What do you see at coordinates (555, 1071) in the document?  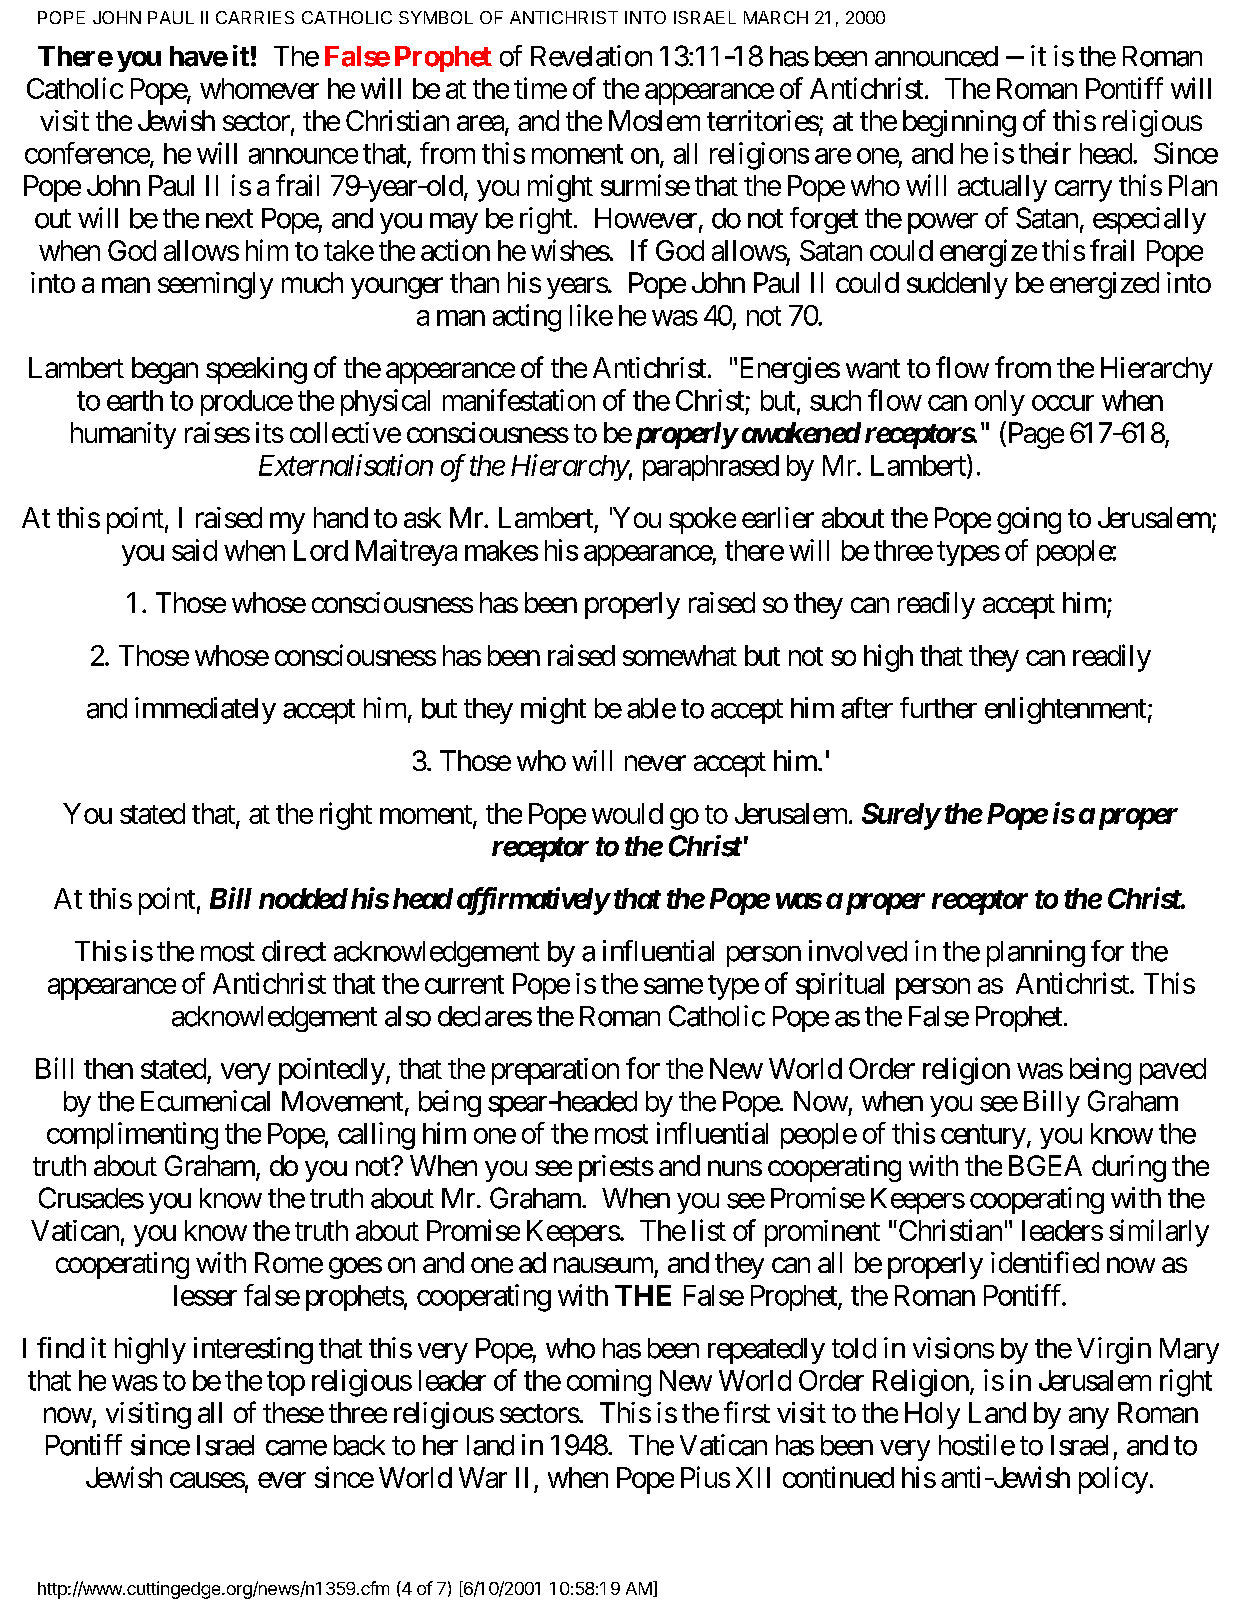 I see `preparation` at bounding box center [555, 1071].
